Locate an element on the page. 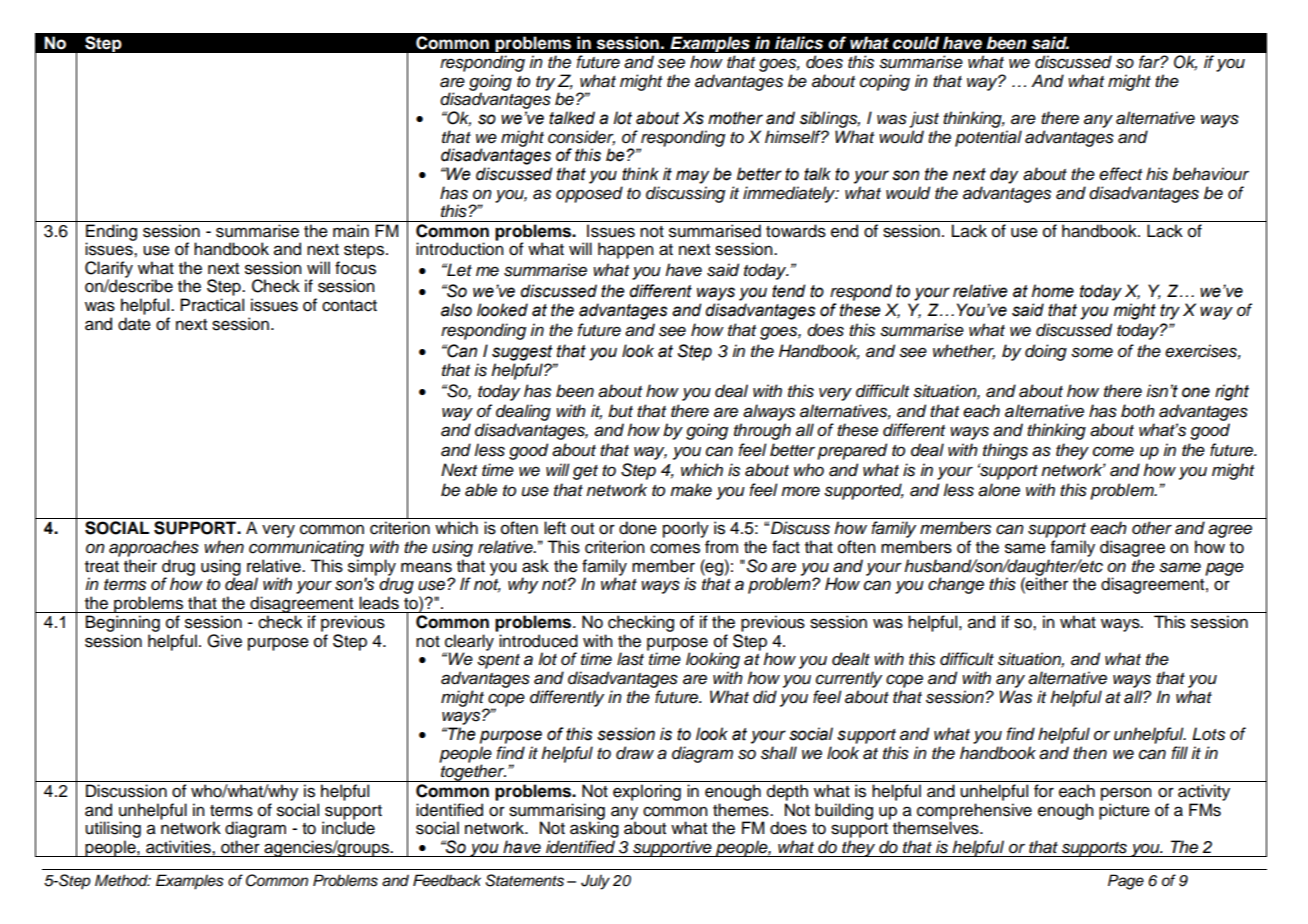 This image has width=1308, height=924. home is located at coordinates (1053, 291).
